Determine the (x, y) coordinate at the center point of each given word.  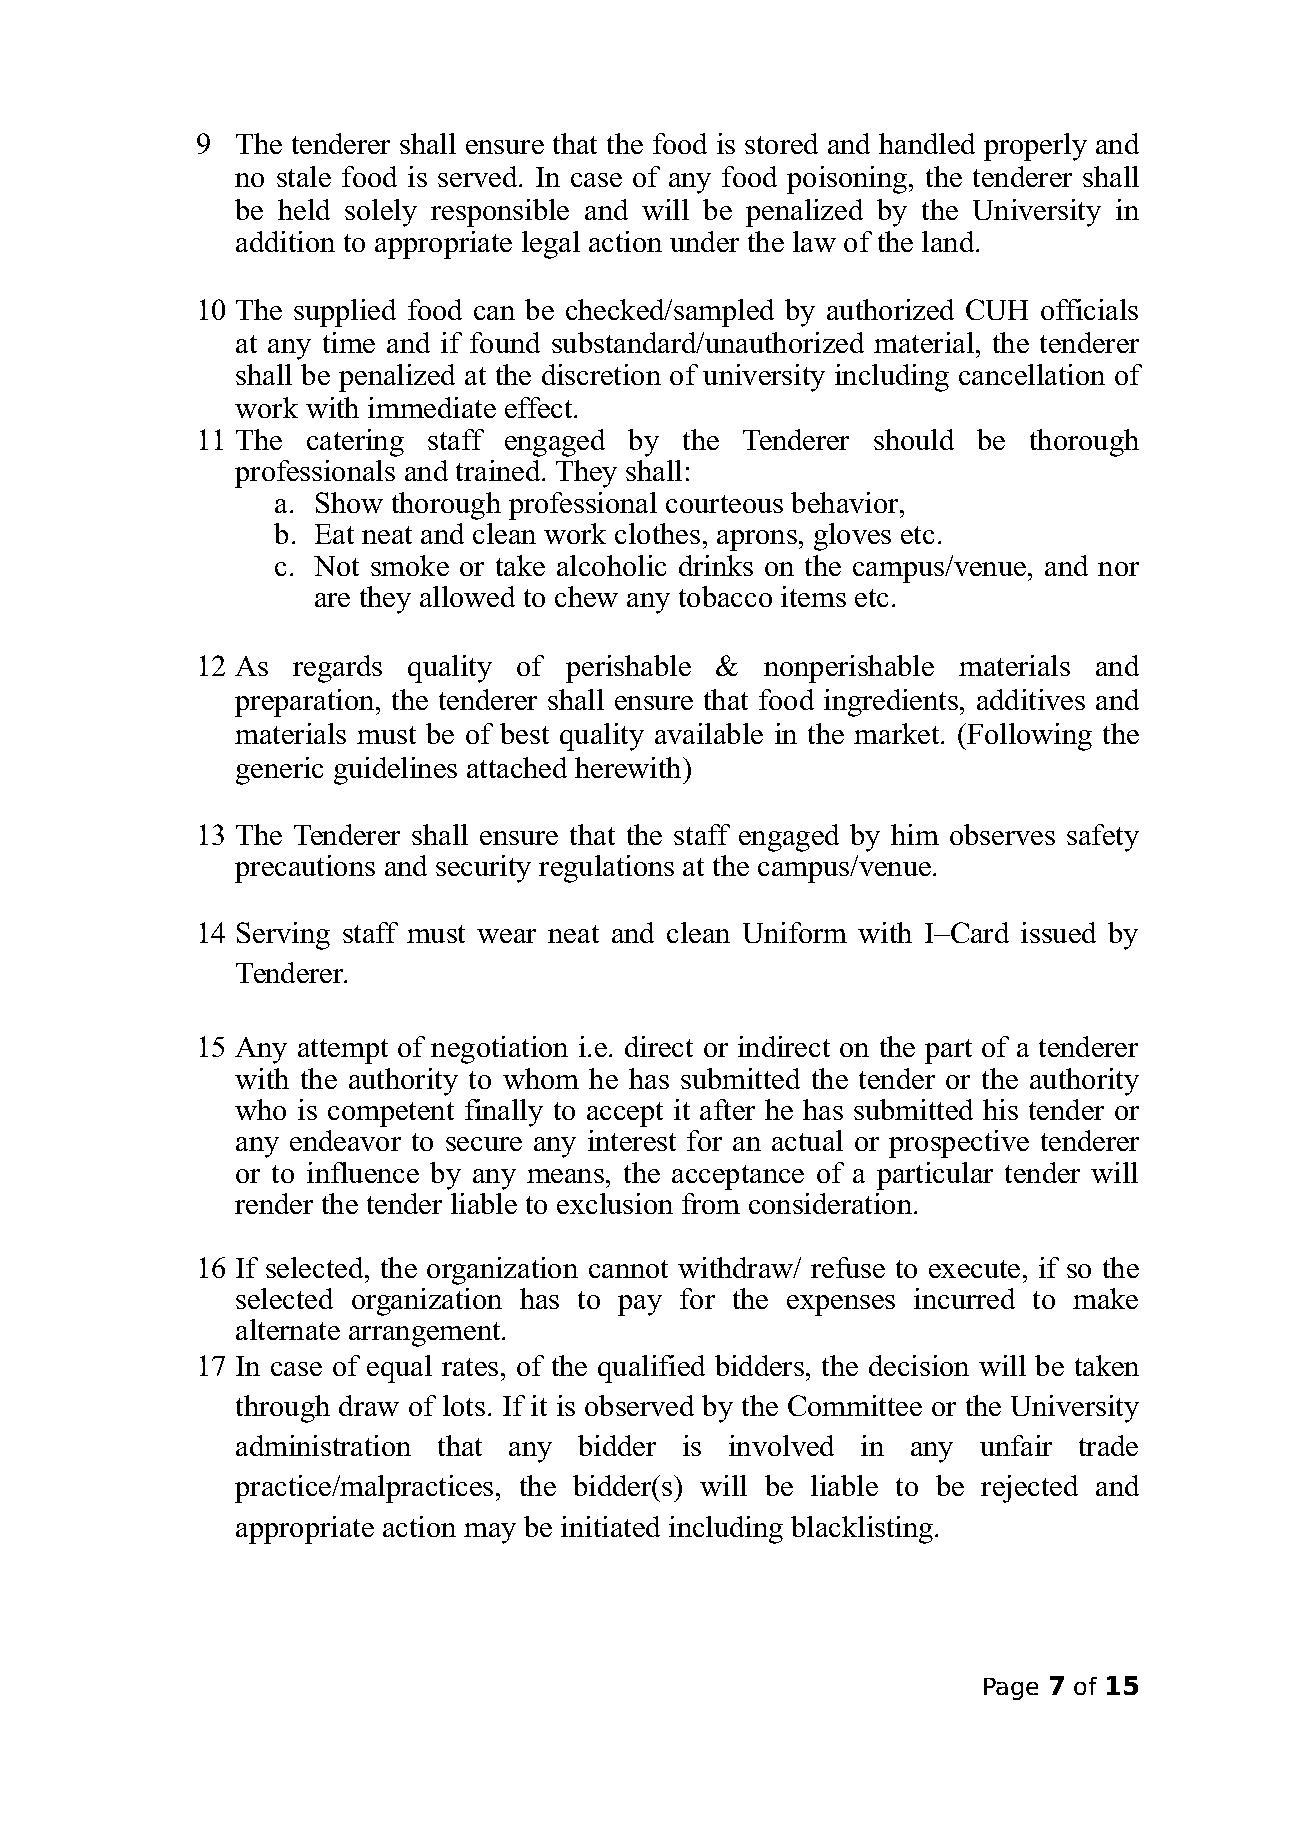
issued (1058, 932)
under (704, 241)
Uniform (795, 932)
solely (381, 213)
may (490, 1533)
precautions (305, 869)
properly (1035, 147)
